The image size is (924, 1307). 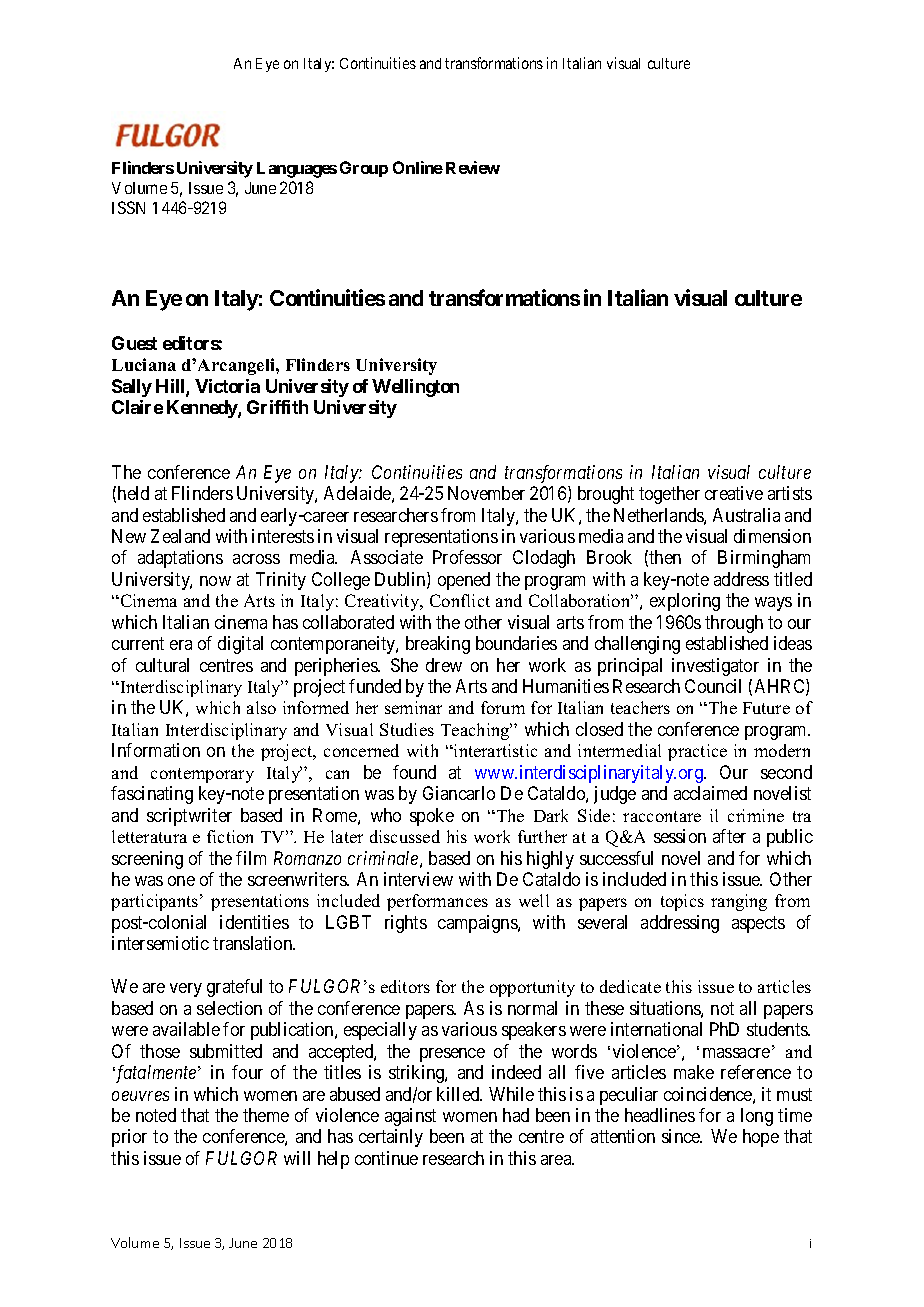 What do you see at coordinates (240, 645) in the document?
I see `digital` at bounding box center [240, 645].
